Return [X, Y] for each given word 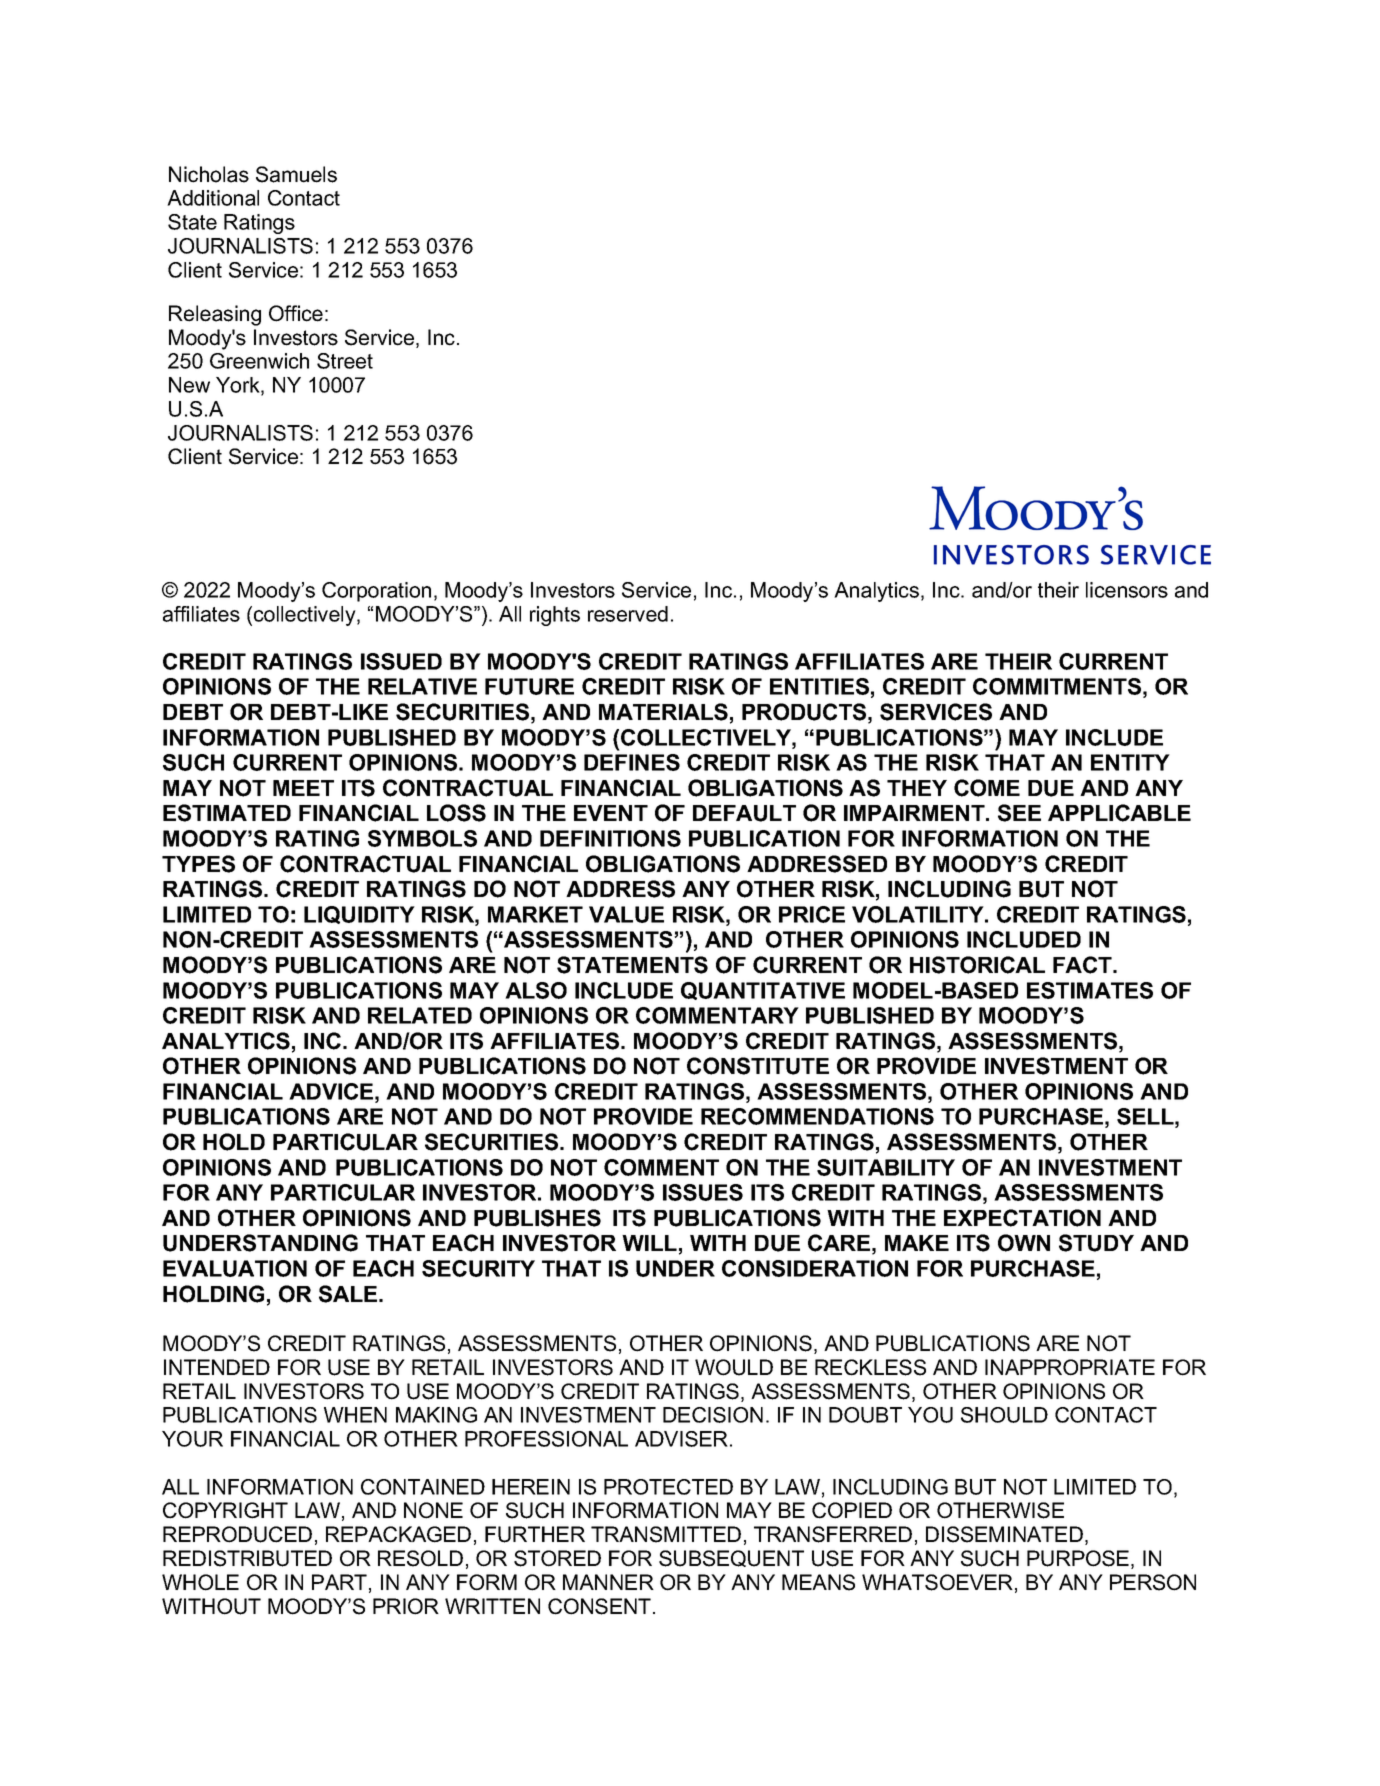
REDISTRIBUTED [247, 1558]
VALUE [626, 914]
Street [345, 361]
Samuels [296, 174]
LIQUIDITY [359, 915]
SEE [1019, 813]
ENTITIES [819, 686]
